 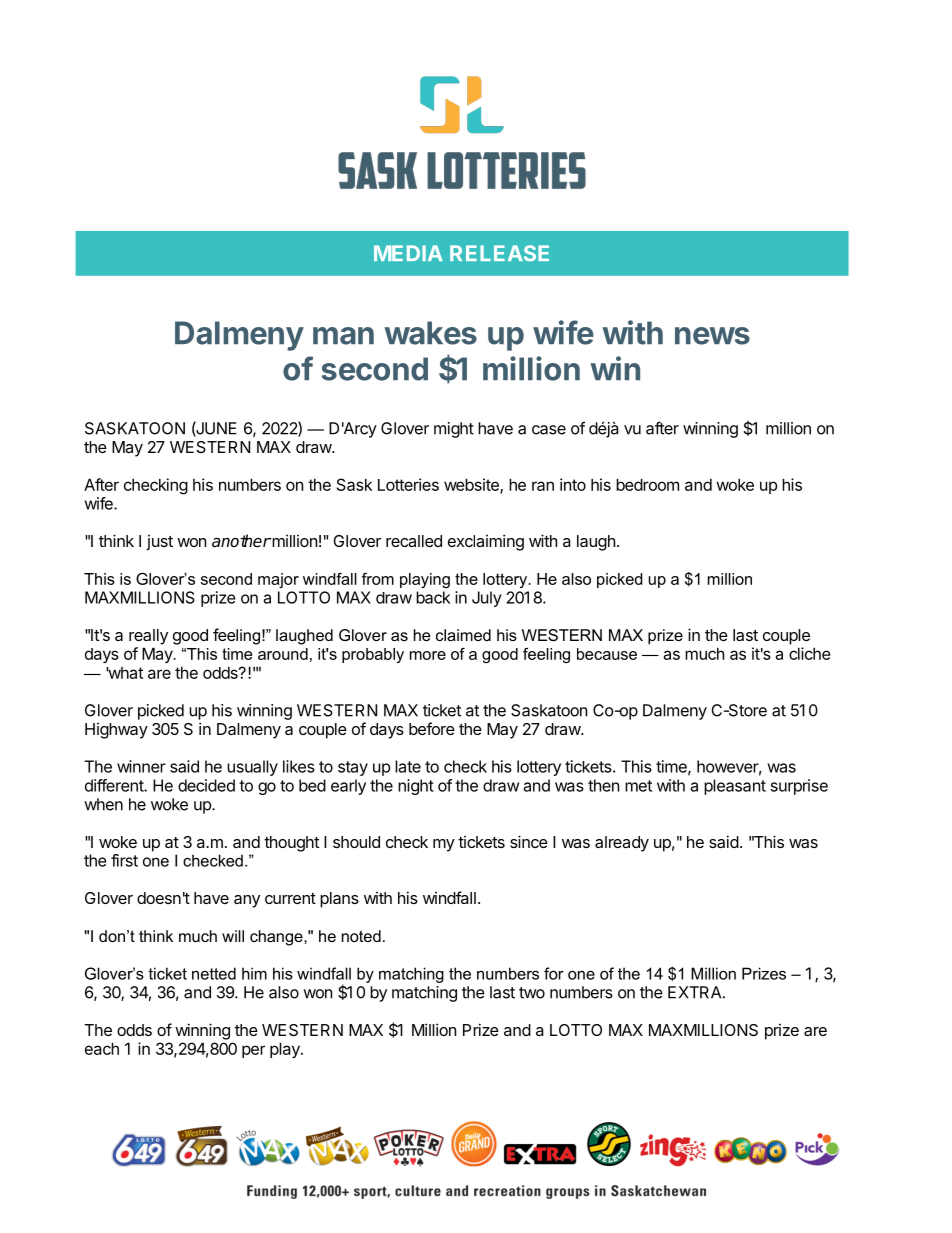 What do you see at coordinates (416, 787) in the screenshot?
I see `night` at bounding box center [416, 787].
